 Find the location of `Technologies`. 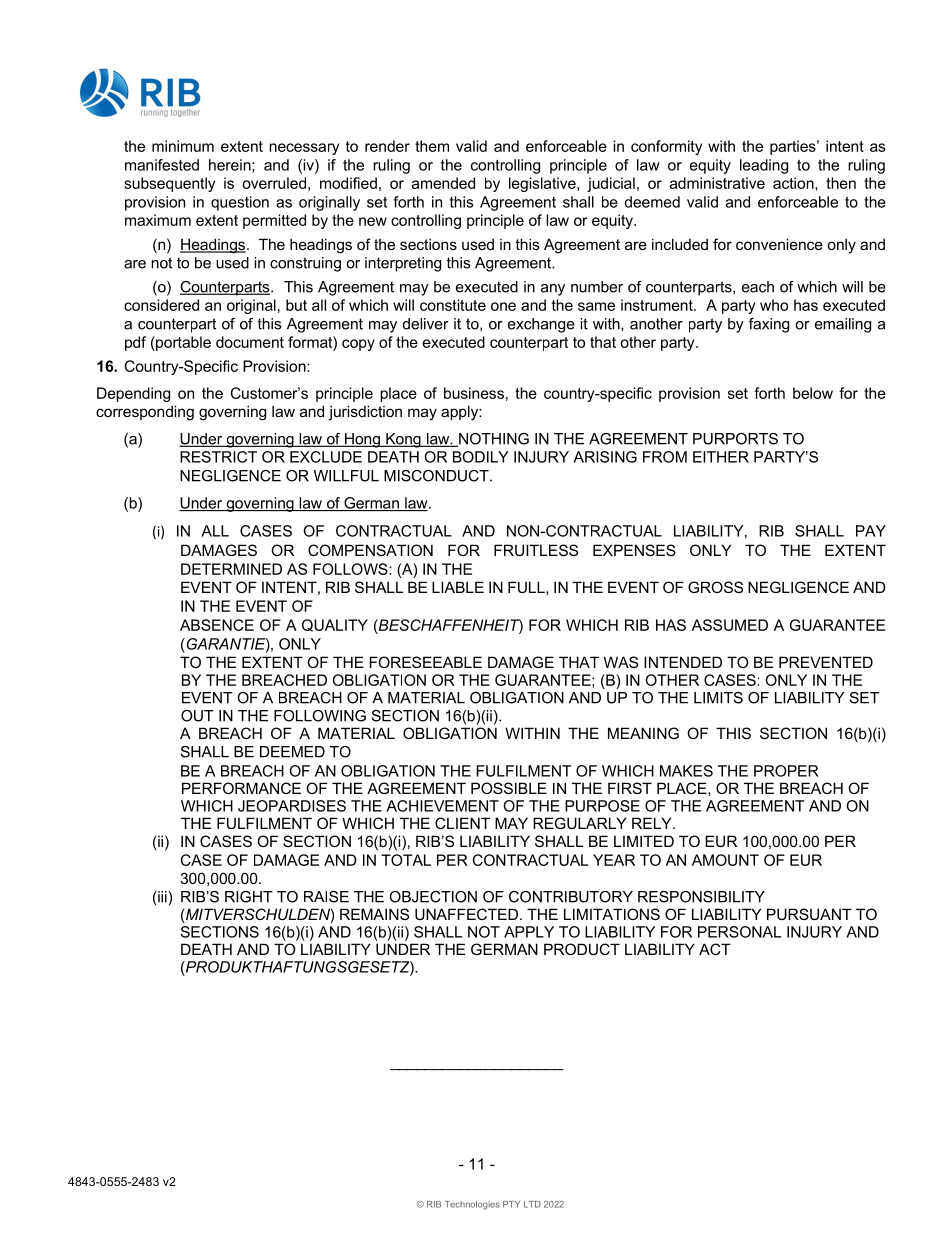

Technologies is located at coordinates (472, 1205).
